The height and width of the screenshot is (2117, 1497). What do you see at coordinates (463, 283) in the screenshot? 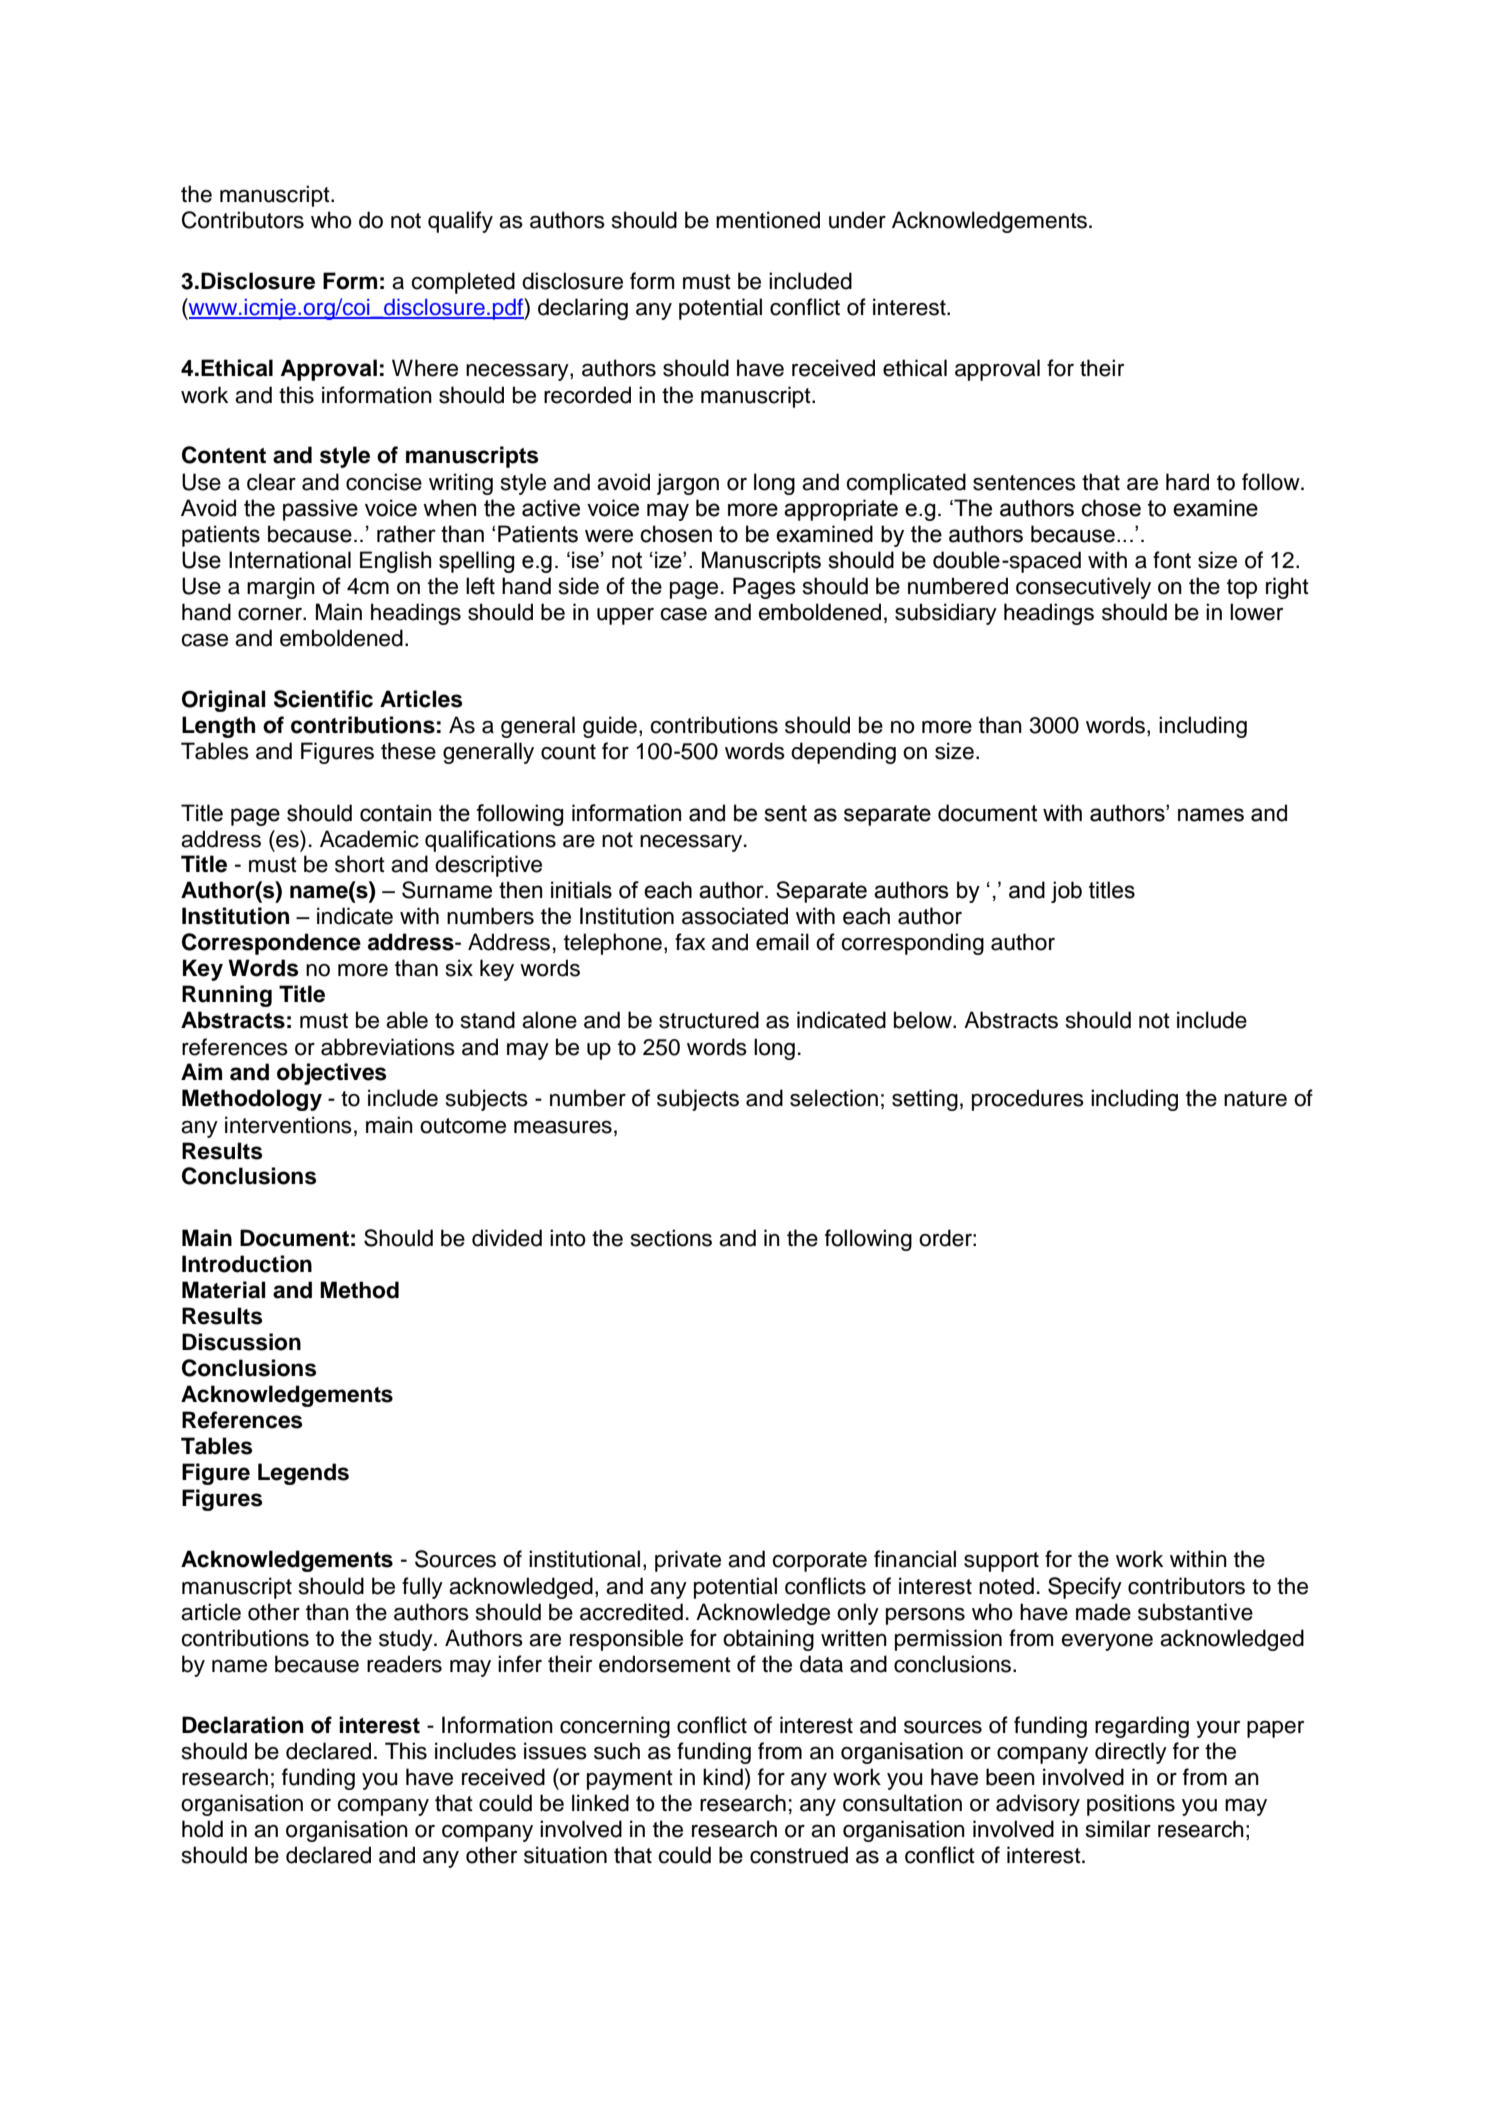
I see `completed` at bounding box center [463, 283].
